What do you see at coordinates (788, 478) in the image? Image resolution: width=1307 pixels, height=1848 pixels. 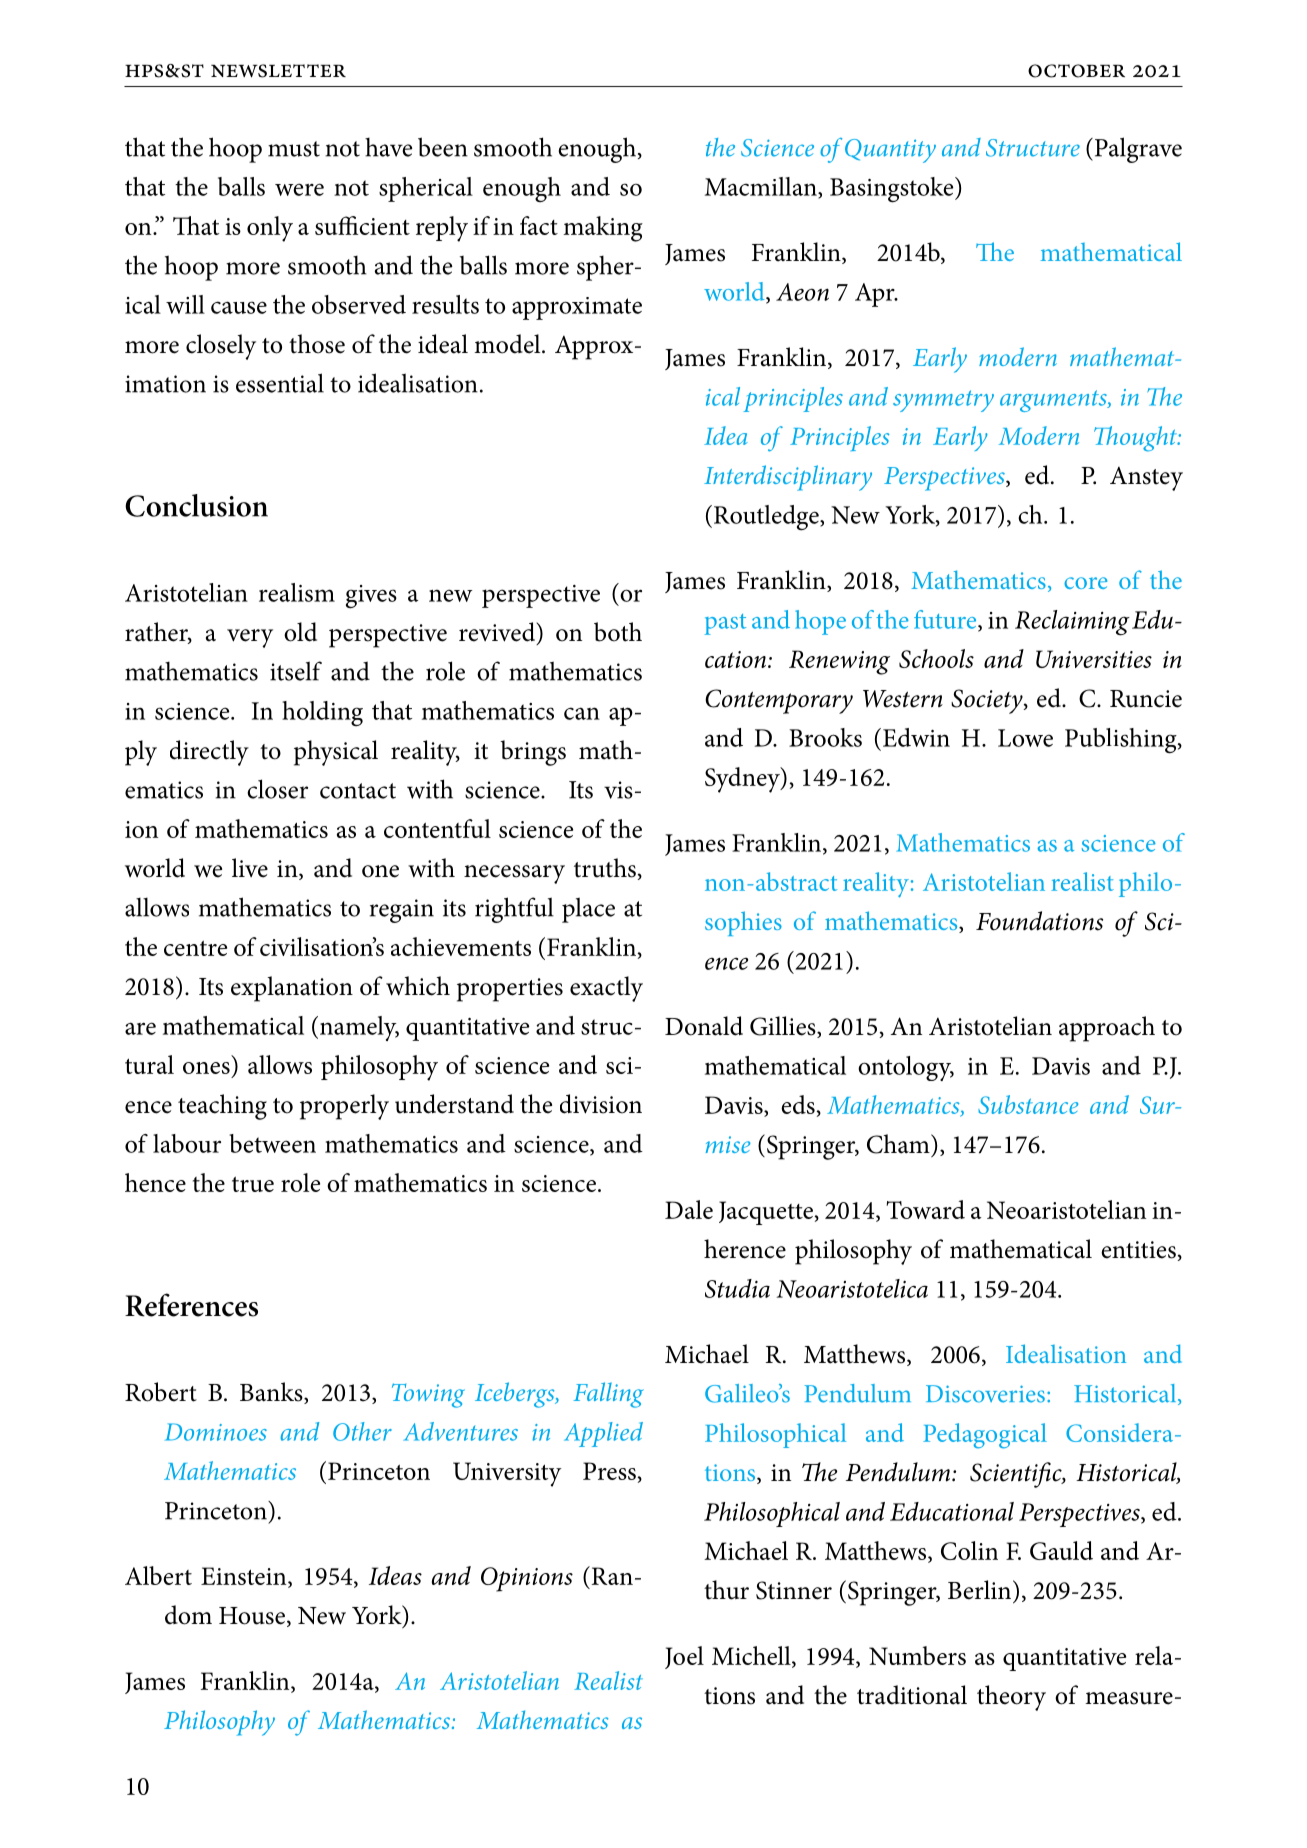 I see `Interdisciplinary` at bounding box center [788, 478].
